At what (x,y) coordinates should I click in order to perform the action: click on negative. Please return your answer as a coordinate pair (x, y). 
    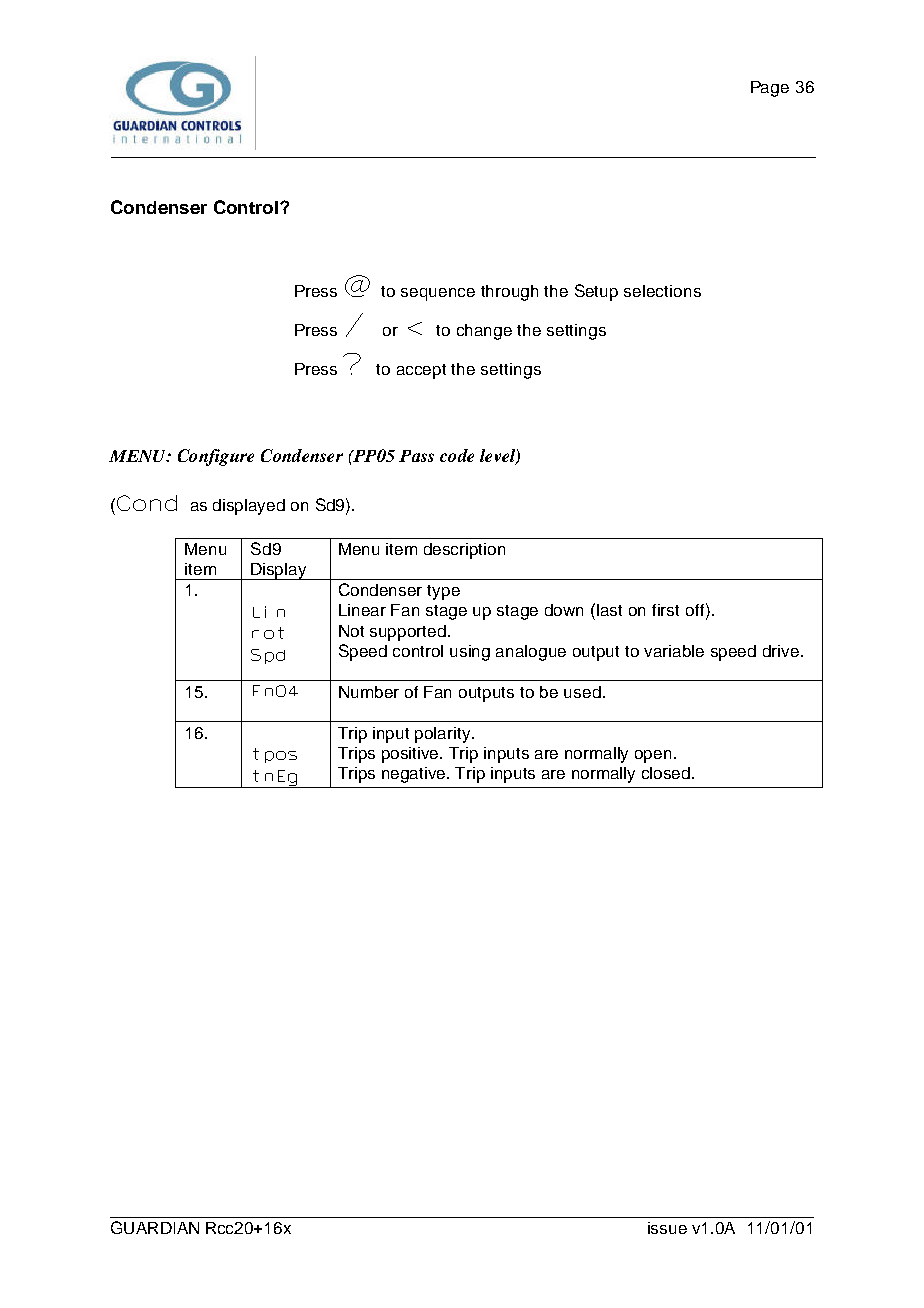
    Looking at the image, I should click on (415, 775).
